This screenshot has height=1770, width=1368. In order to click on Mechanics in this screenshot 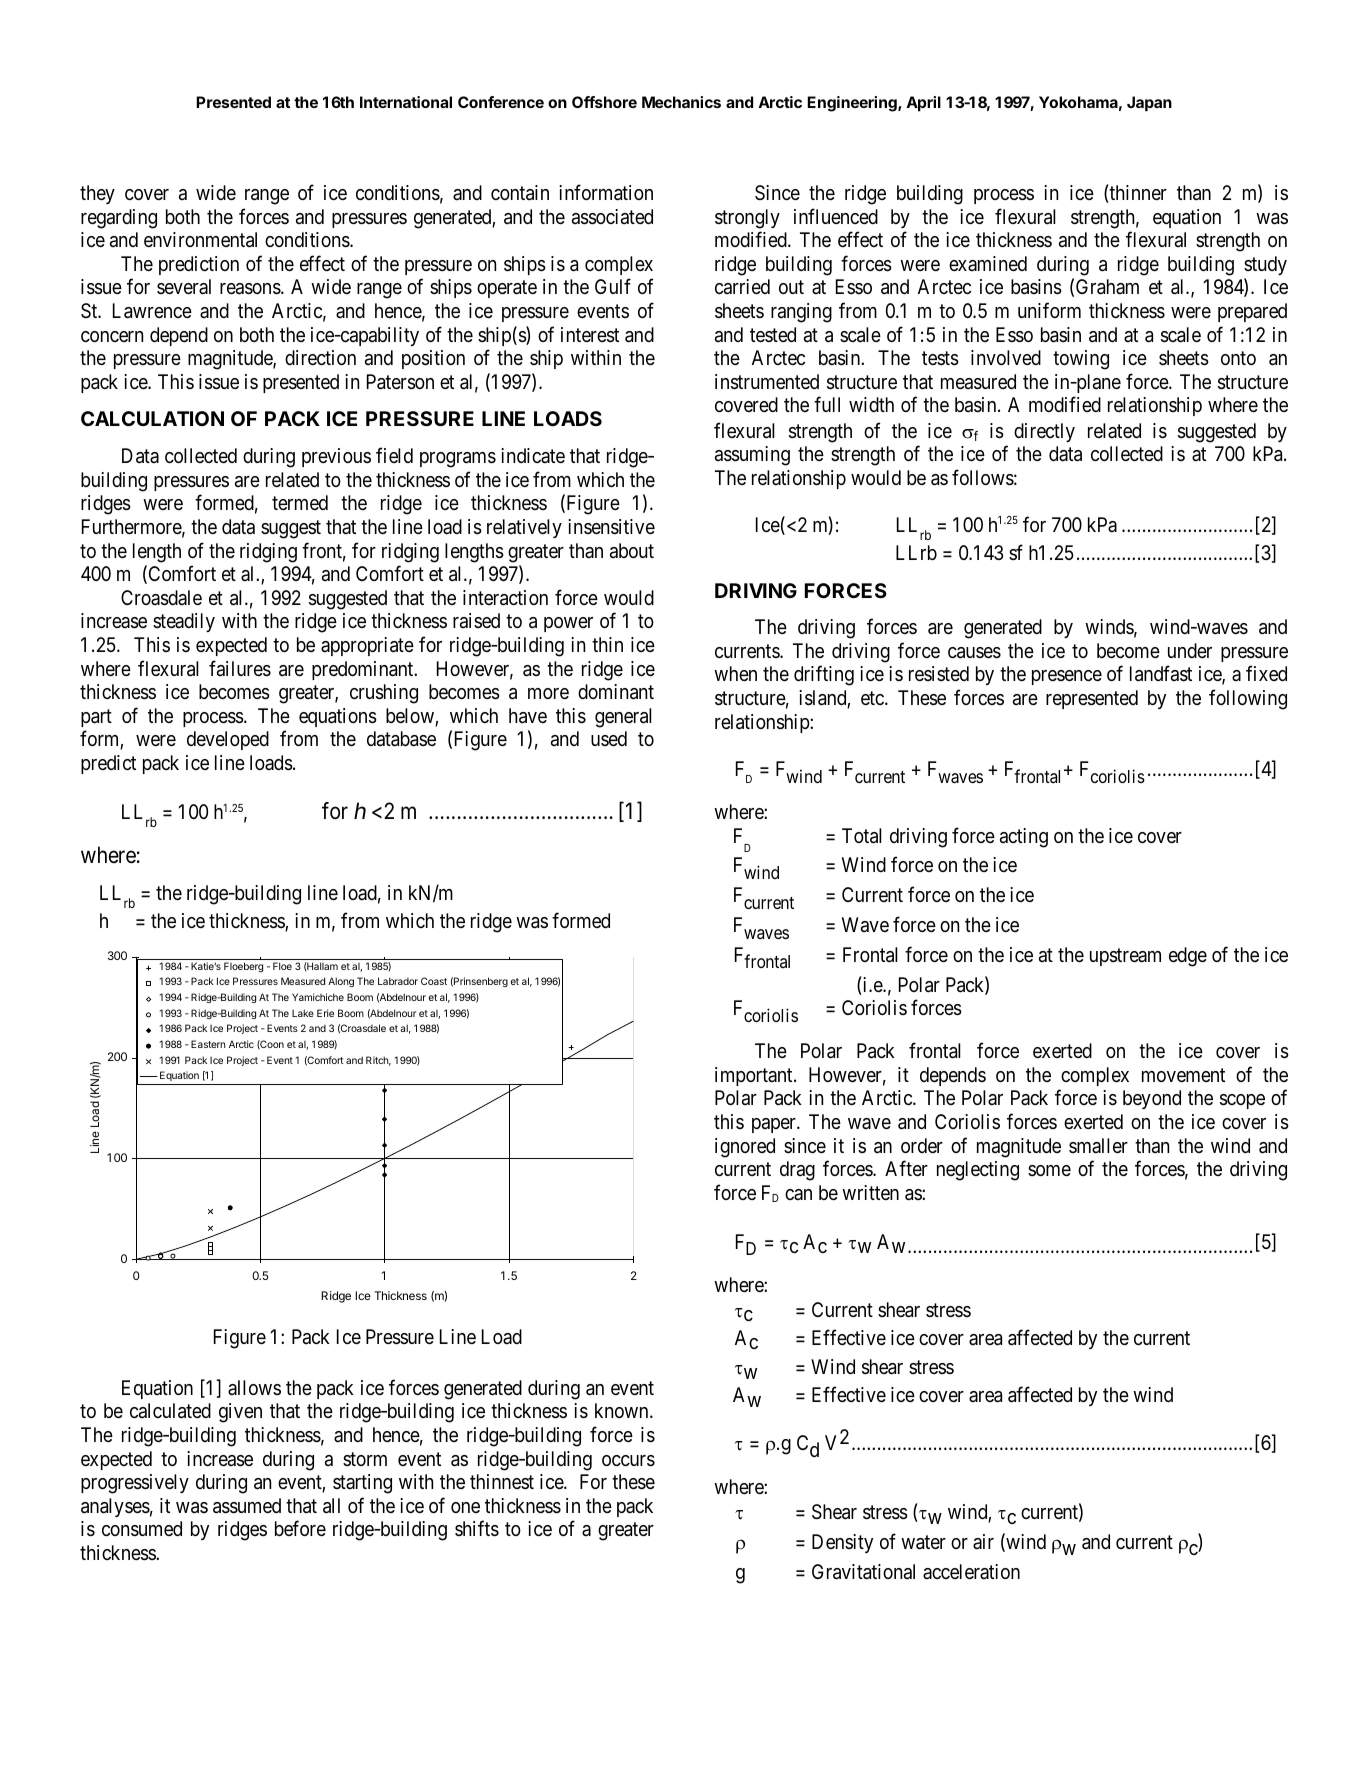, I will do `click(681, 102)`.
